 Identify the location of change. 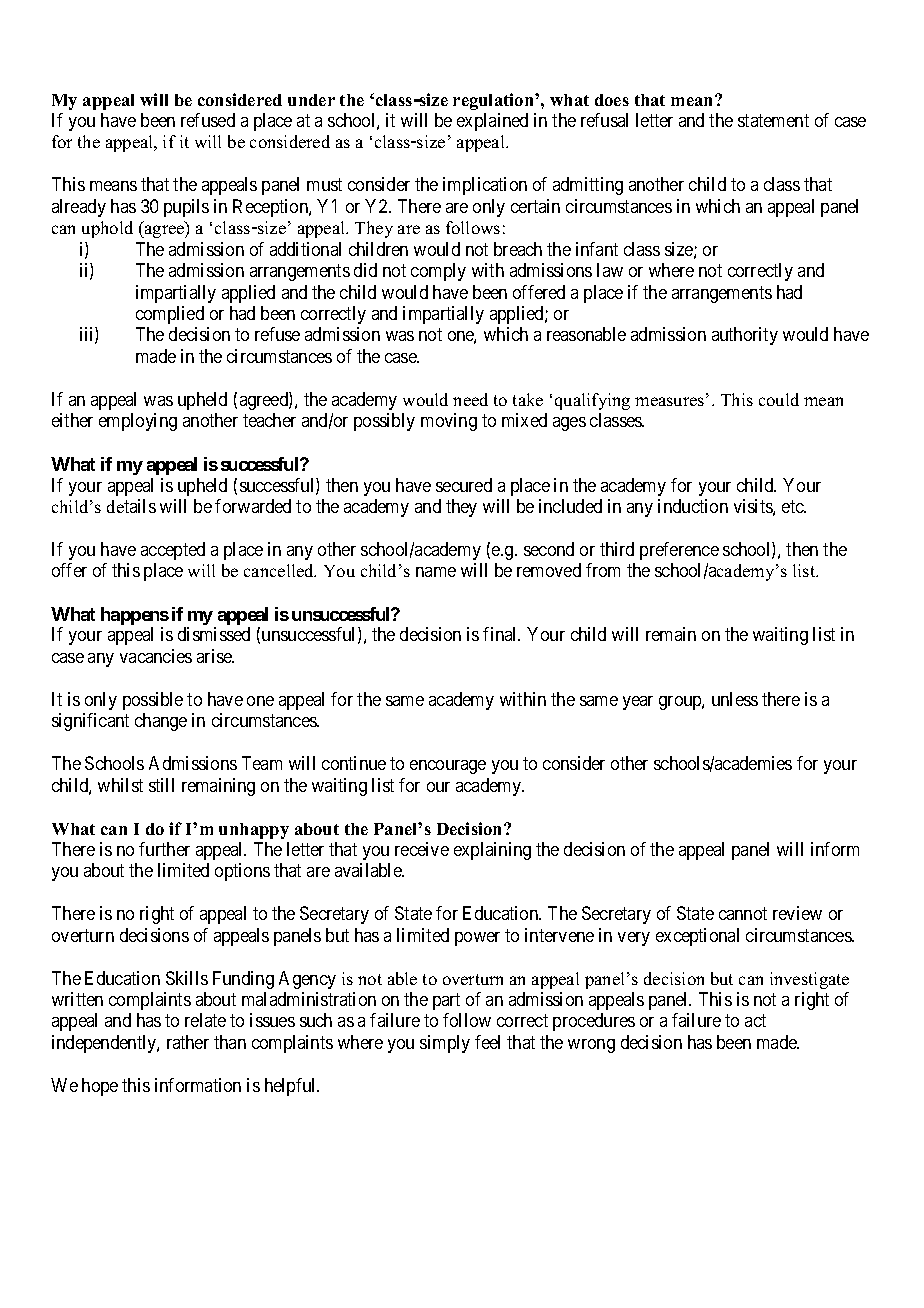
(161, 722).
